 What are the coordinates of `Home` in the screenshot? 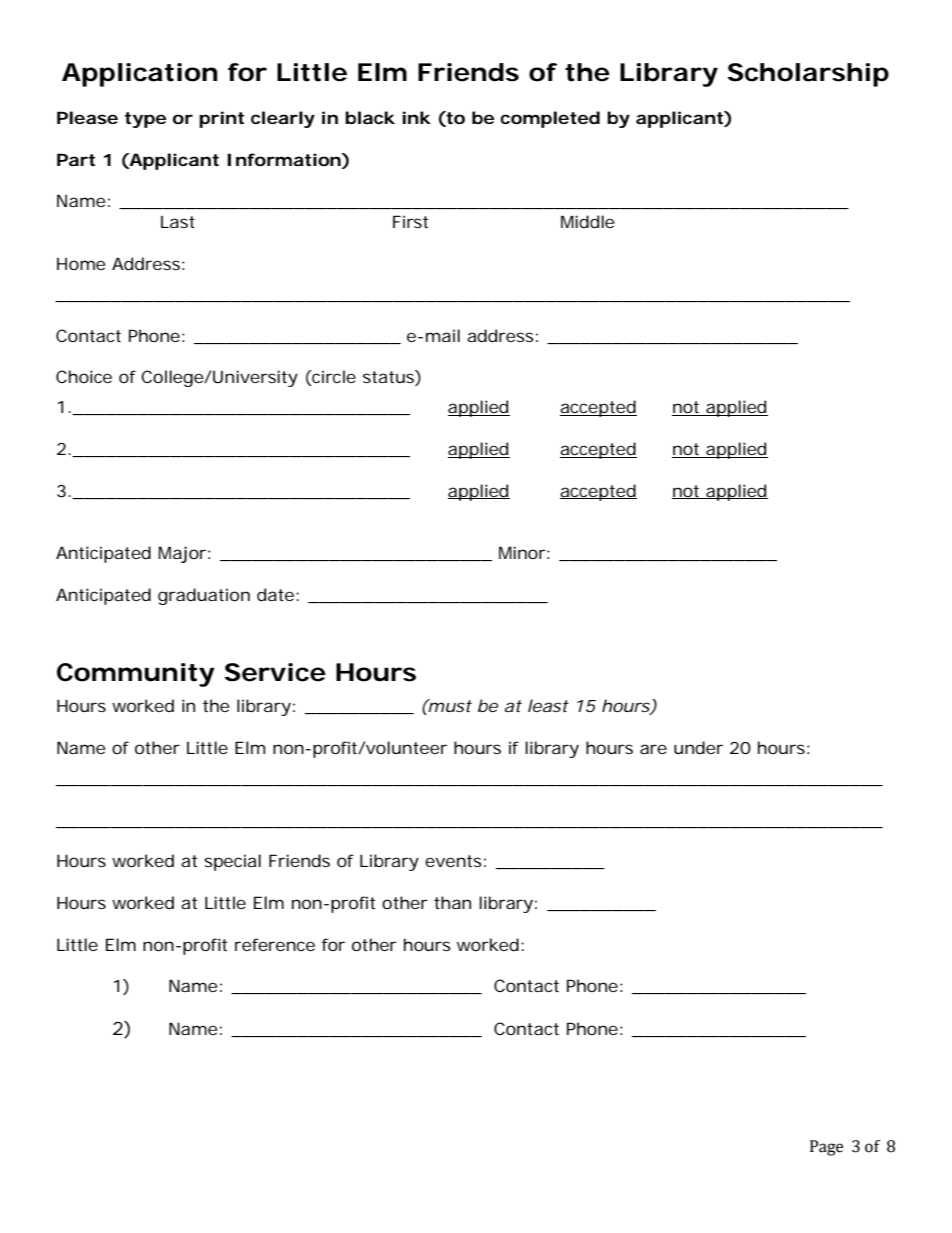 It's located at (81, 264).
